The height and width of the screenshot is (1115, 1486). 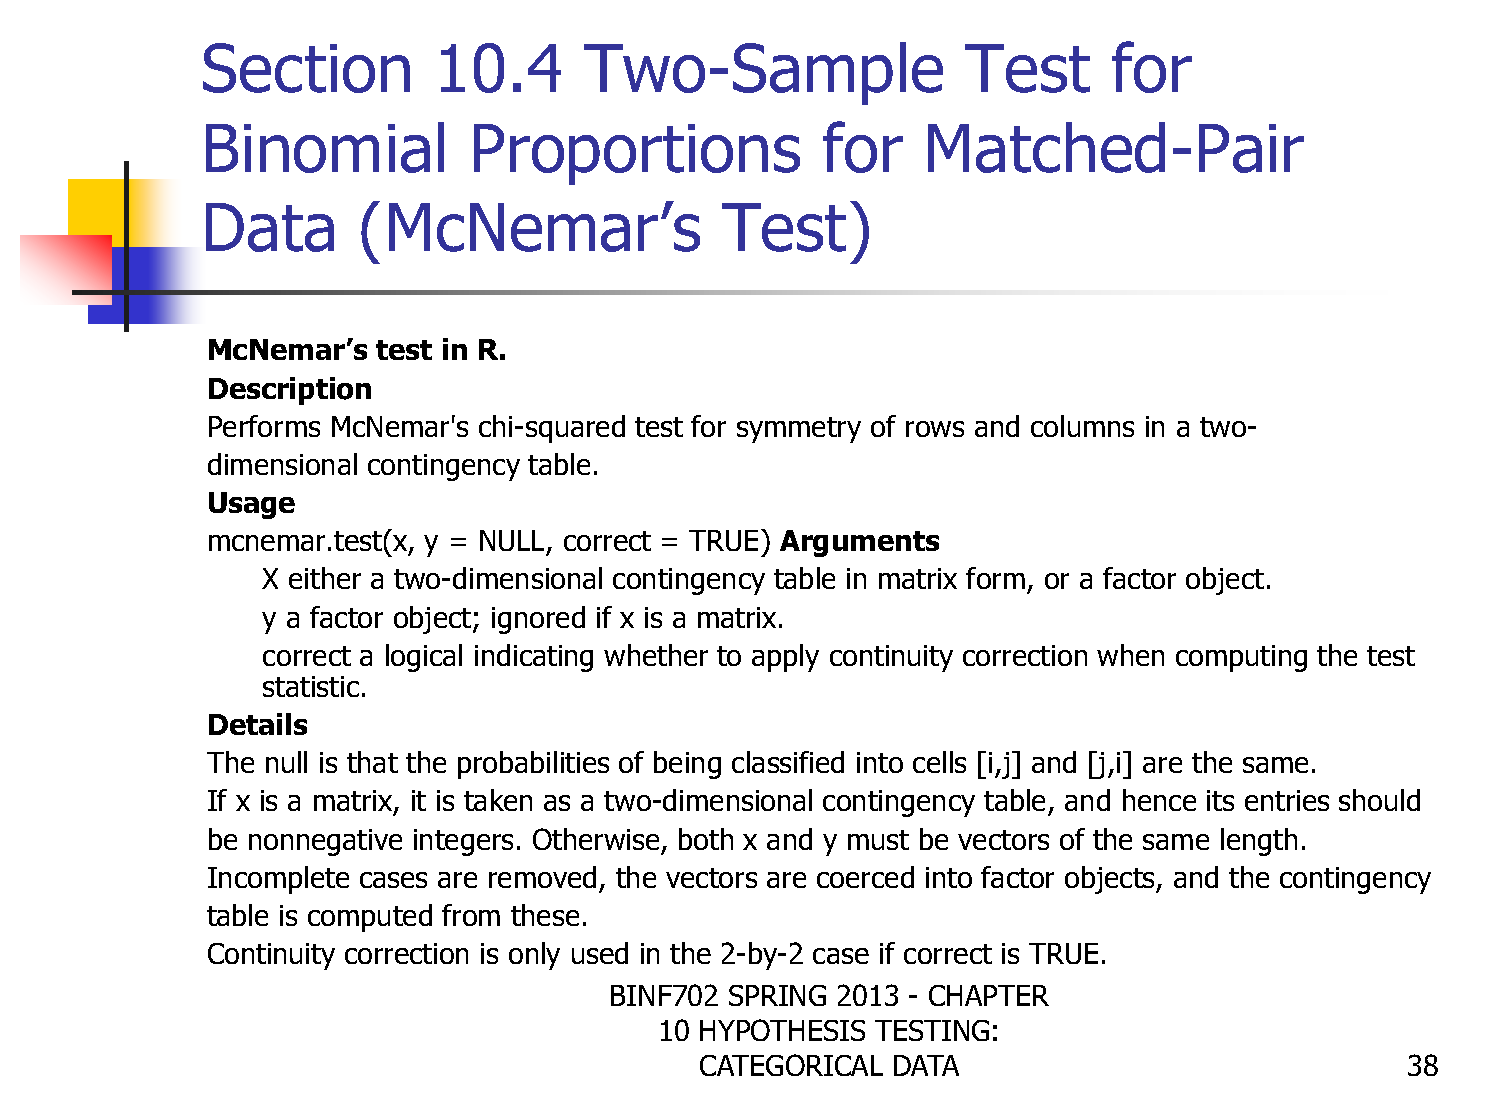 I want to click on symmetry, so click(x=799, y=430).
